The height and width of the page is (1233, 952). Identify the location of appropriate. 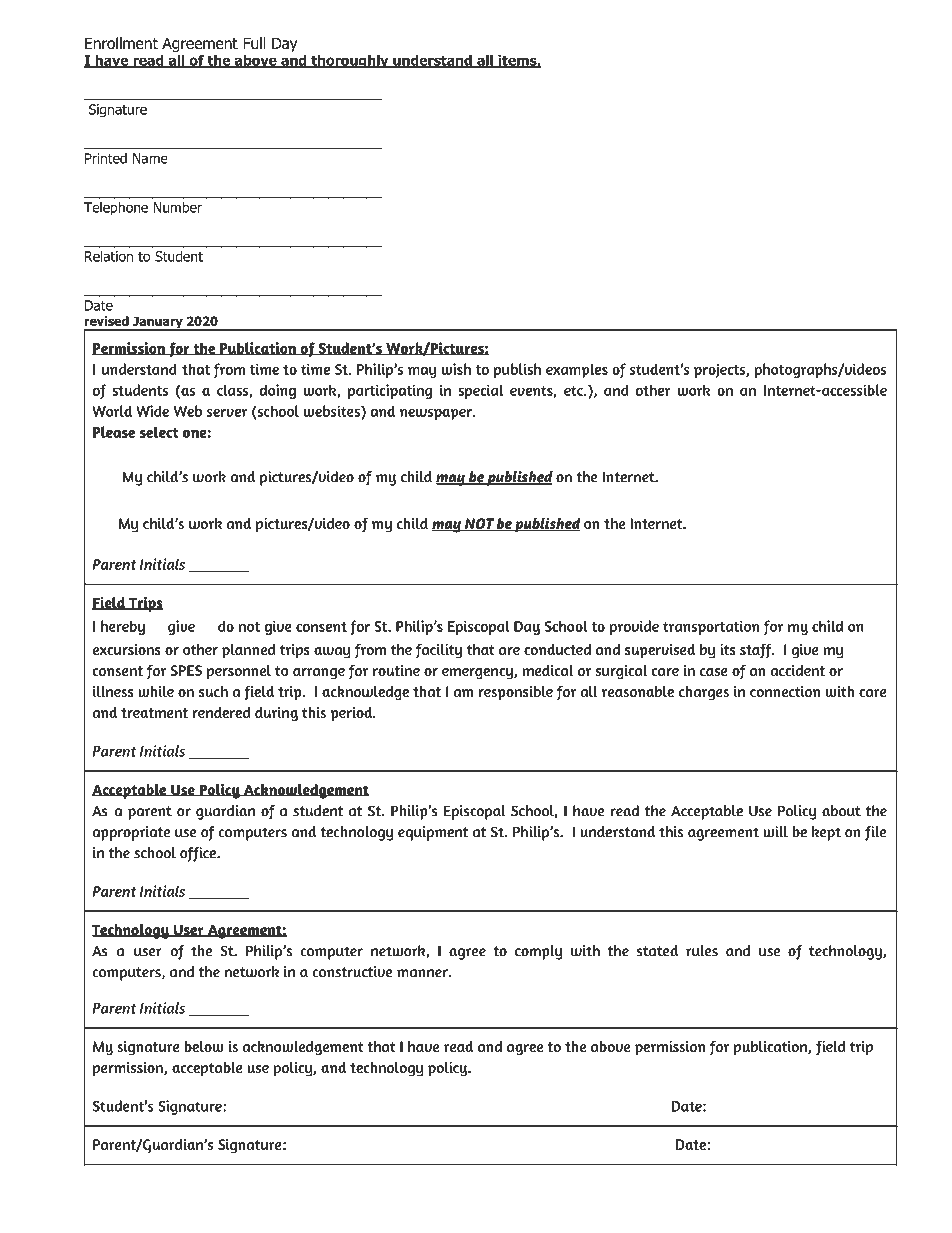
(131, 833).
